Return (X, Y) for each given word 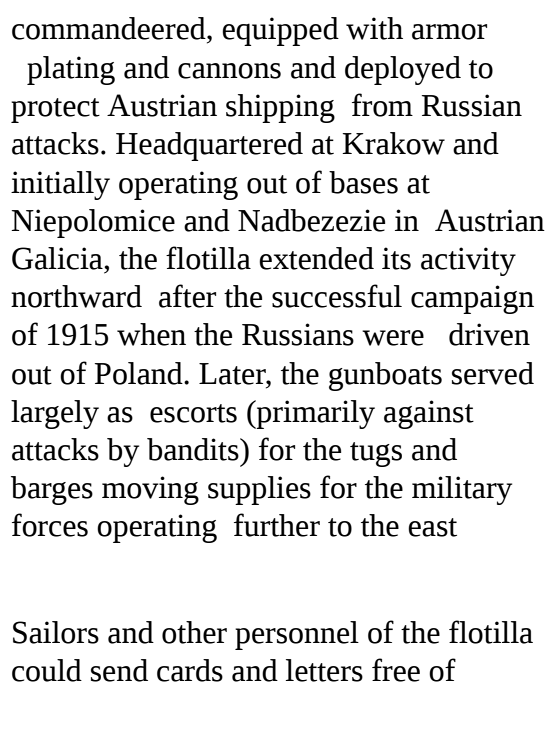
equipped (280, 31)
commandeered (110, 28)
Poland (140, 373)
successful (337, 296)
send (119, 670)
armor (449, 32)
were (393, 338)
